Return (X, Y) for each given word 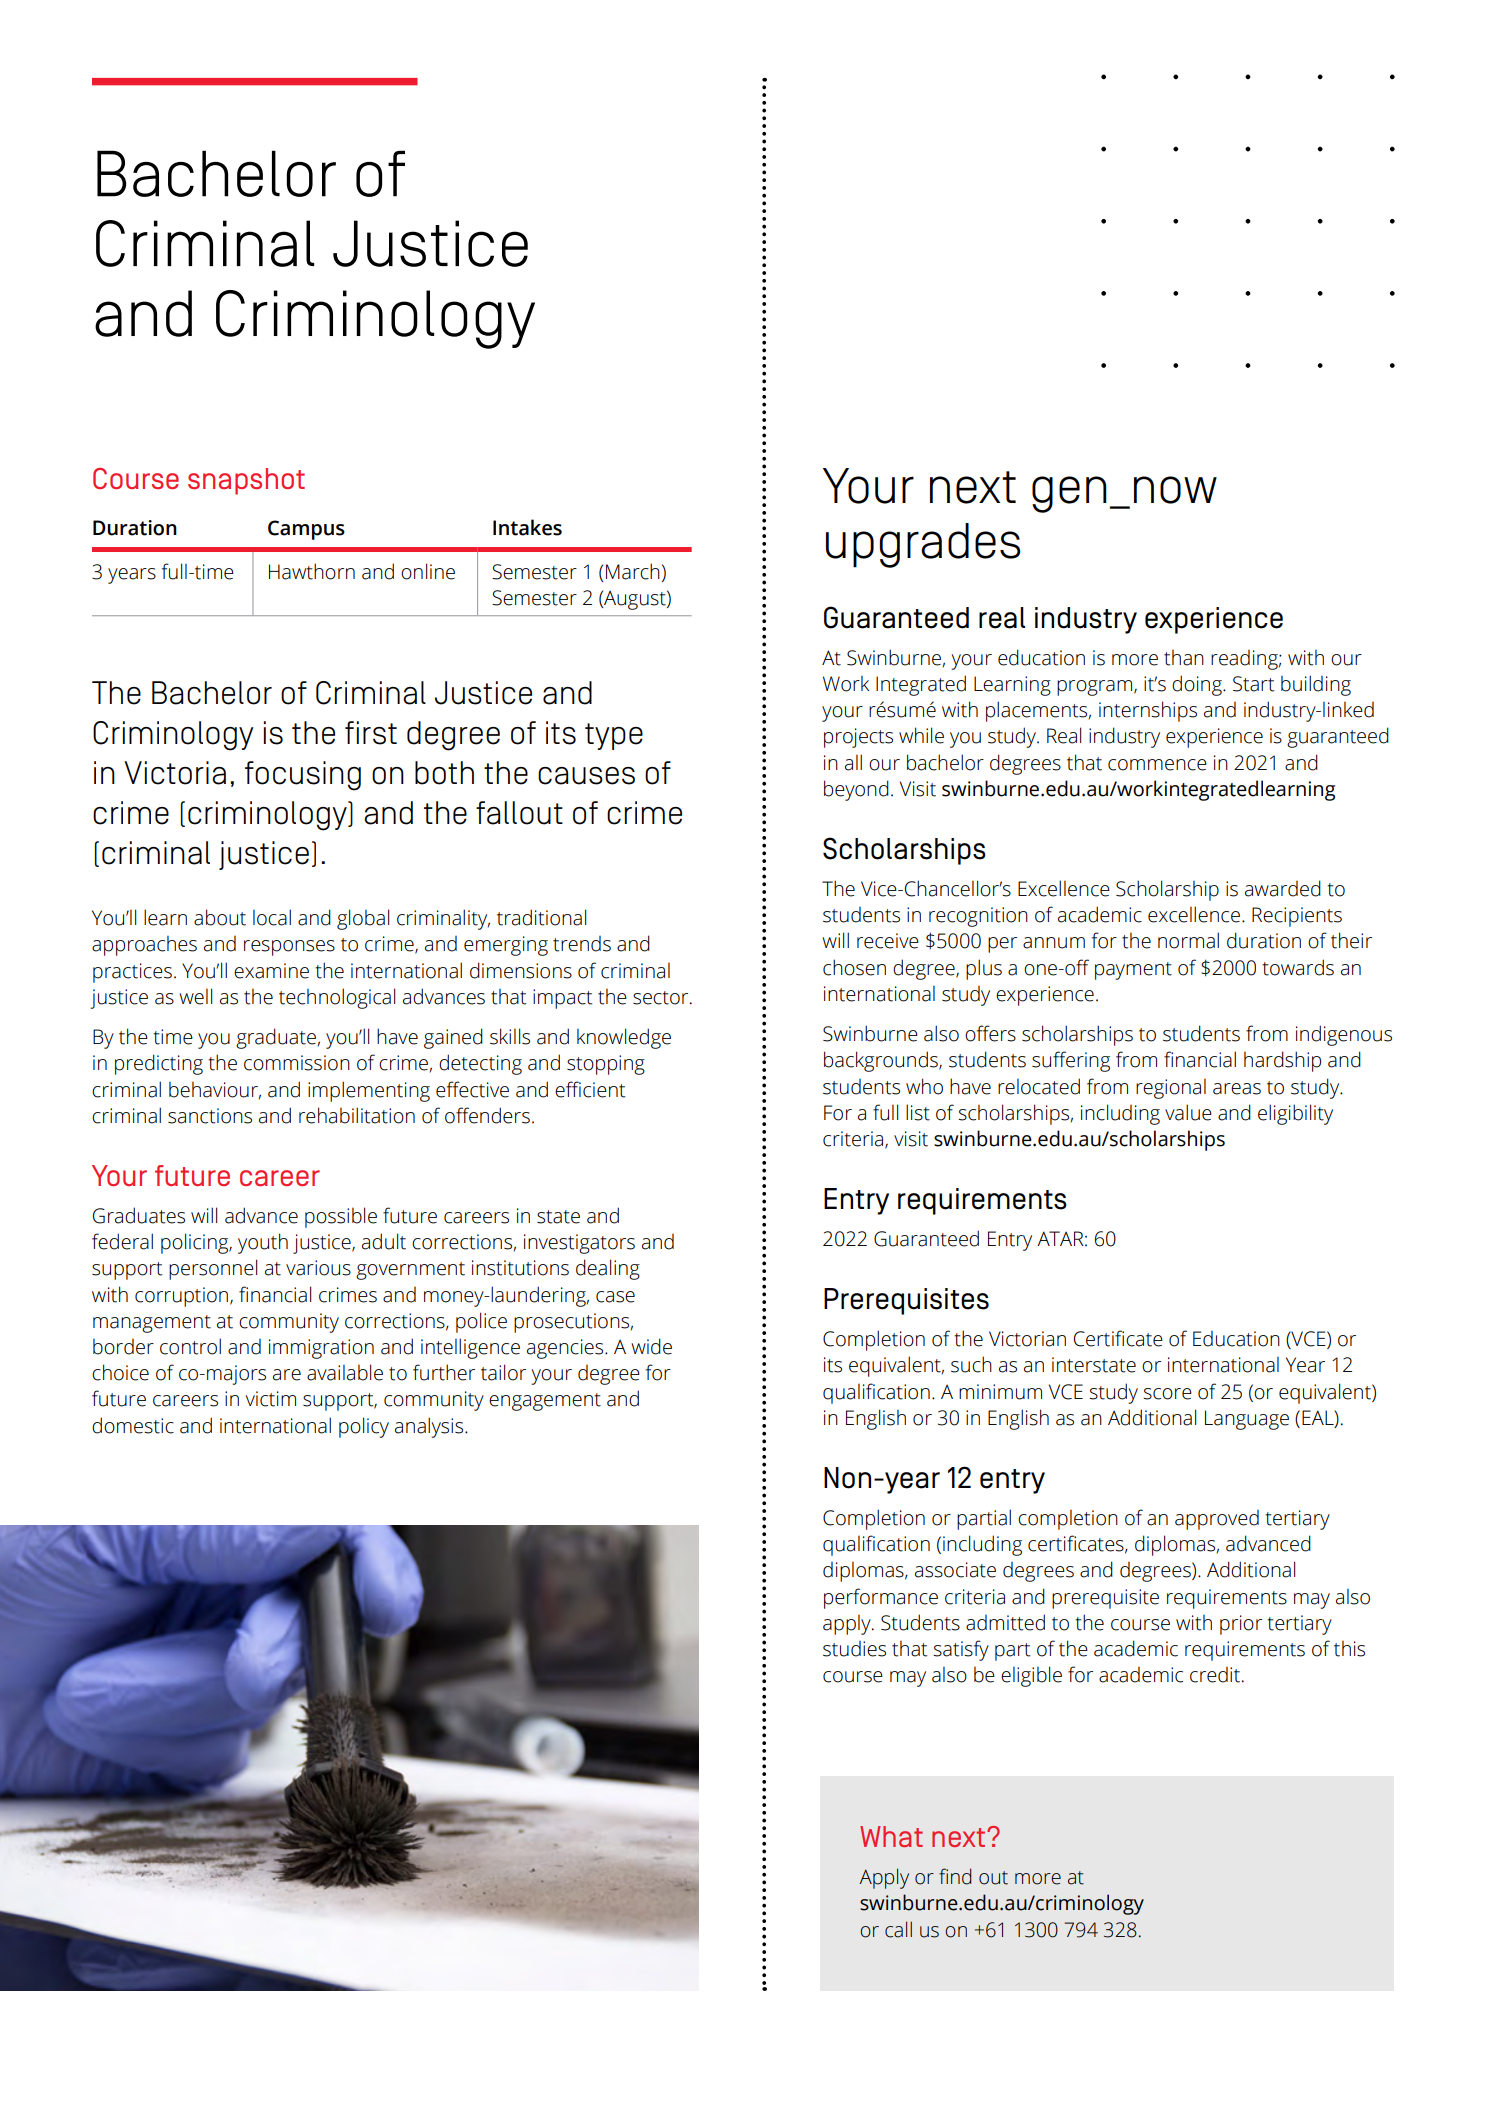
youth (263, 1243)
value (1188, 1112)
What (891, 1836)
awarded (1283, 888)
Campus (306, 530)
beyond (856, 790)
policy (364, 1427)
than (1184, 658)
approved (1217, 1520)
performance (881, 1598)
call (898, 1929)
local (272, 917)
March (633, 571)
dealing (608, 1269)
